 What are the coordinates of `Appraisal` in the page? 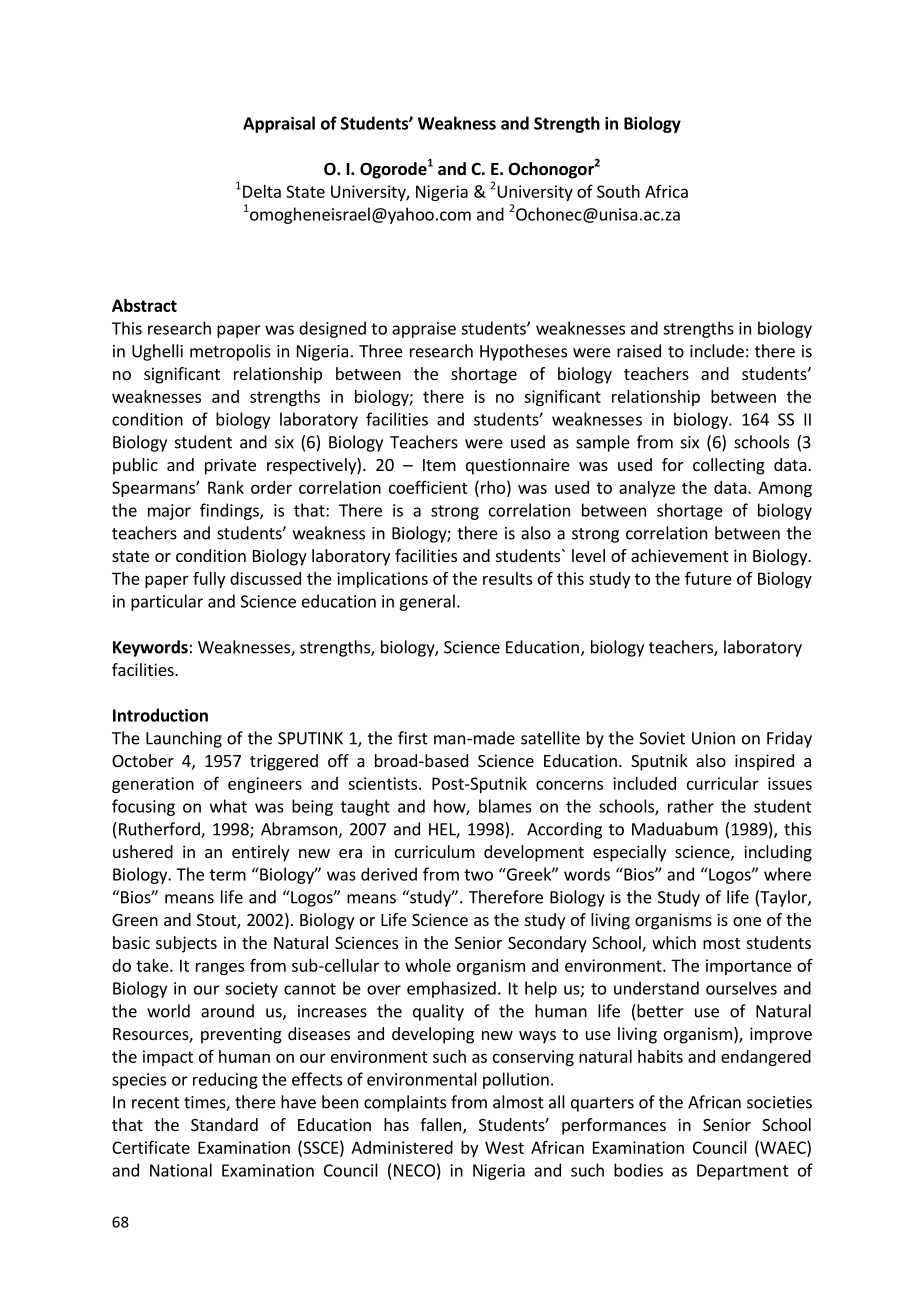 It's located at (279, 124).
